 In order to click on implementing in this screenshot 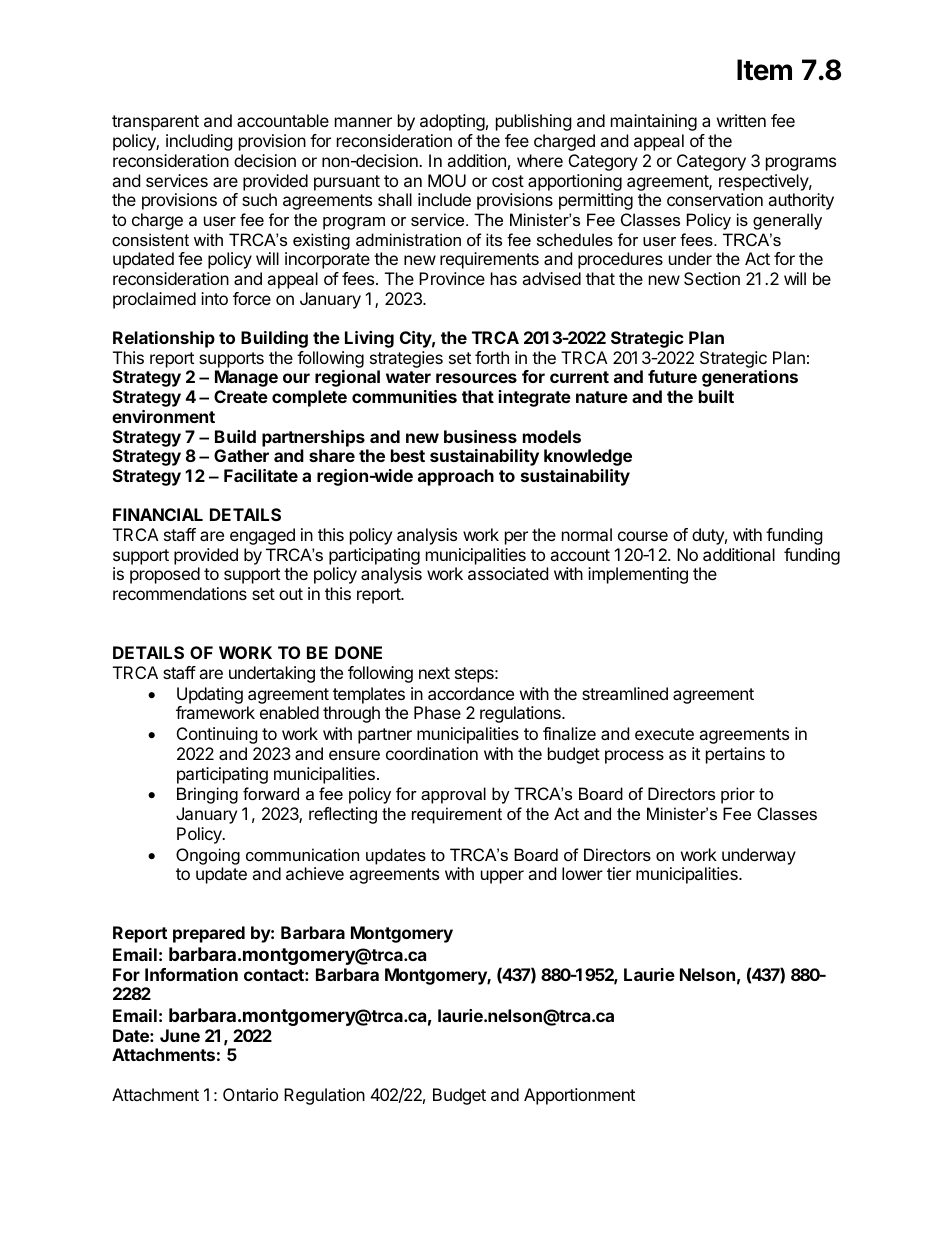, I will do `click(638, 575)`.
